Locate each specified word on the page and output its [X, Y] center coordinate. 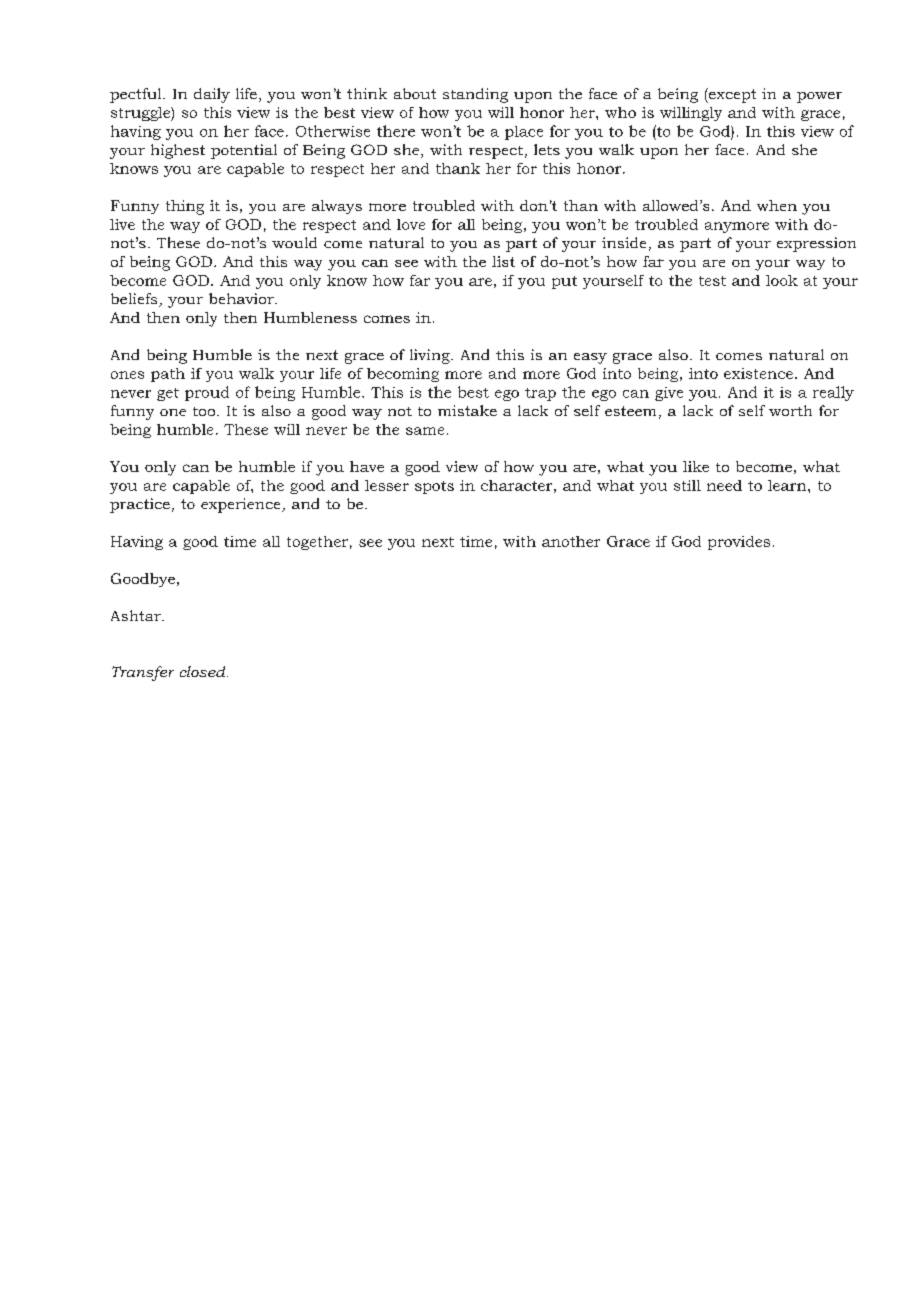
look [782, 280]
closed [204, 671]
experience [242, 505]
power [819, 97]
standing [475, 95]
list [503, 261]
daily [212, 95]
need [724, 485]
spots [434, 487]
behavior [242, 298]
